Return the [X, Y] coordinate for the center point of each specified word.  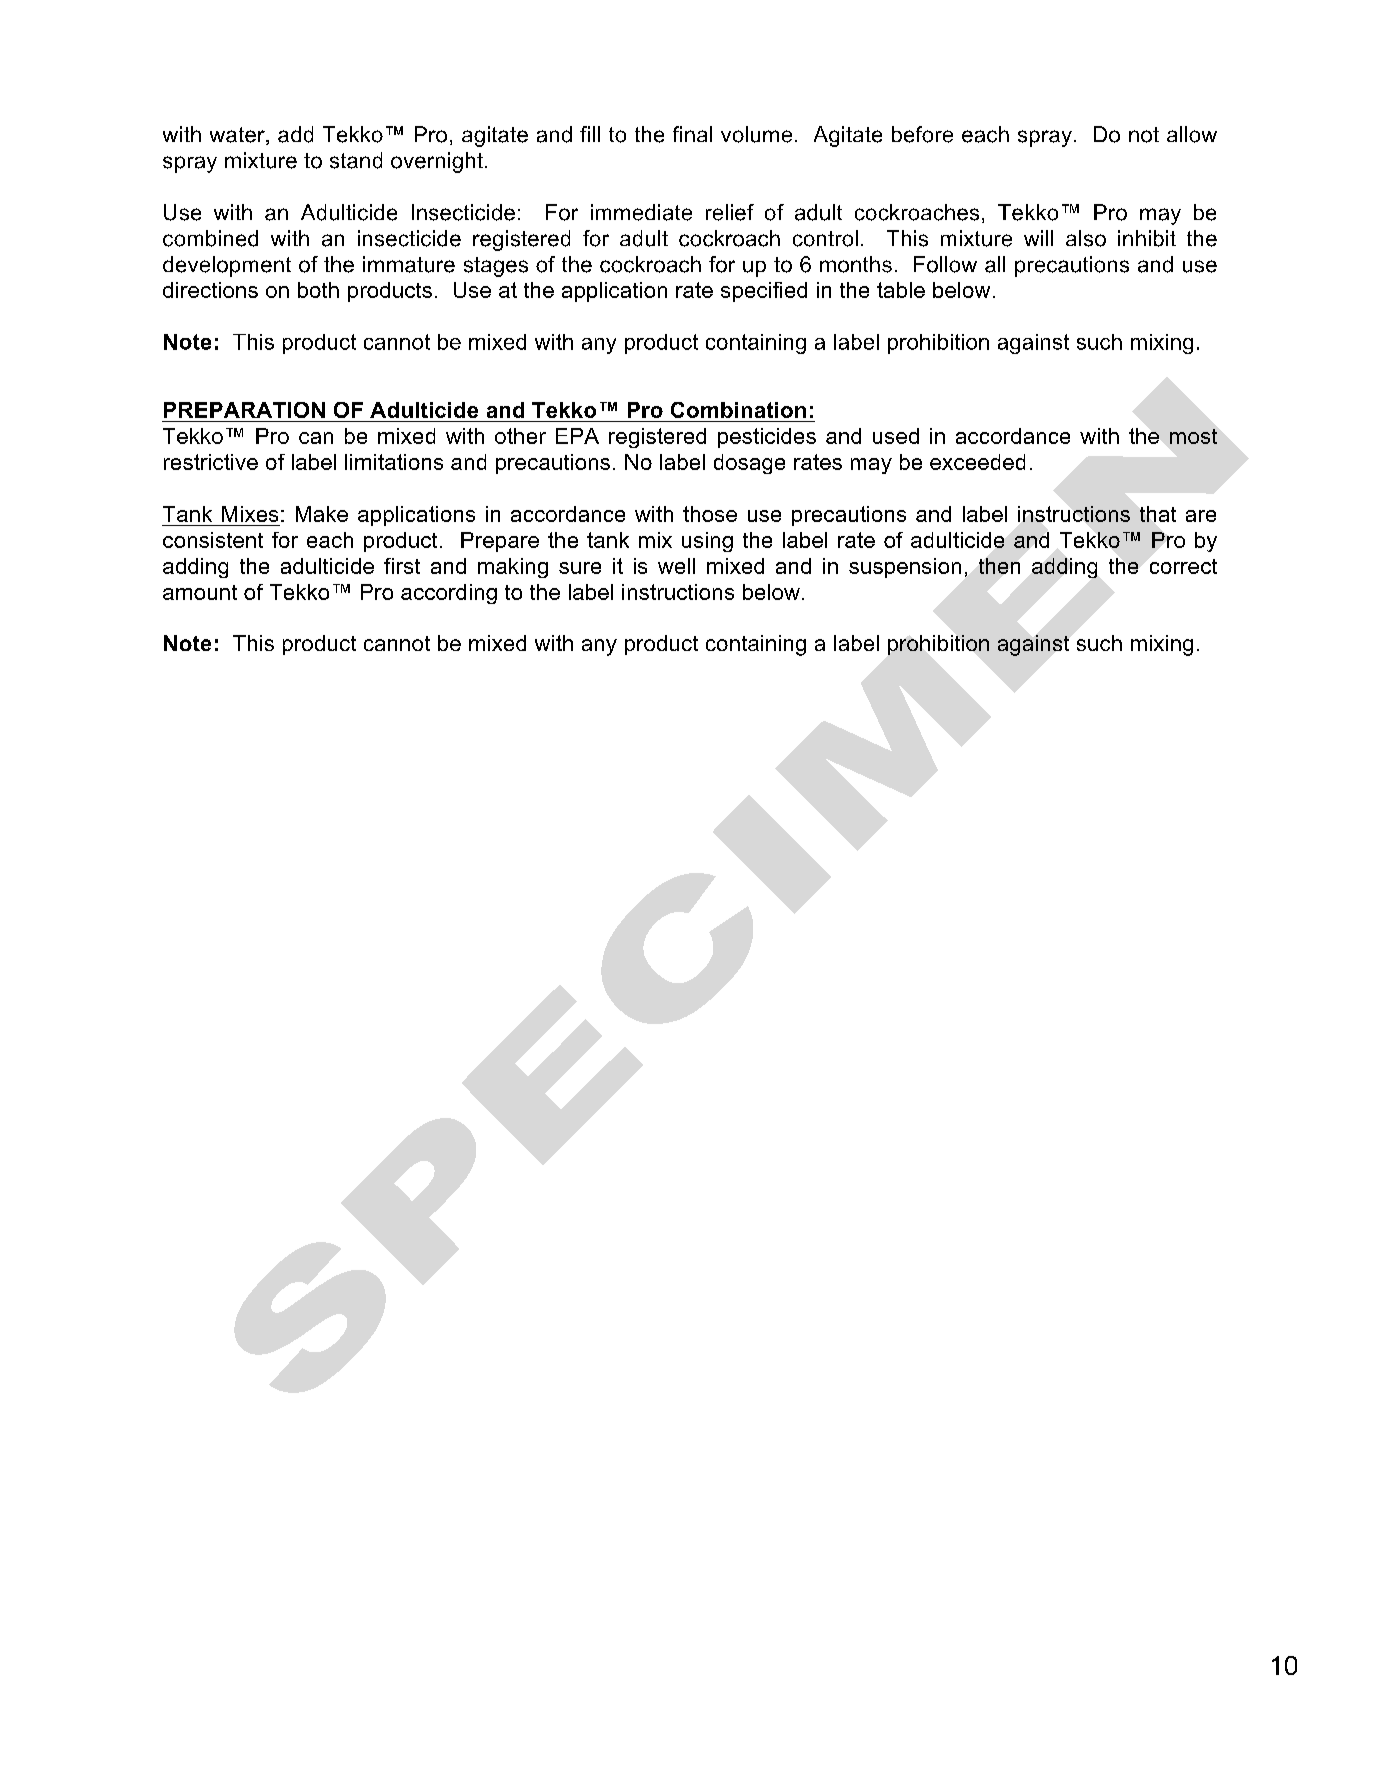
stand [356, 160]
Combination [738, 410]
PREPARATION [244, 410]
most [1193, 436]
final [692, 134]
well [676, 566]
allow [1192, 134]
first [402, 566]
